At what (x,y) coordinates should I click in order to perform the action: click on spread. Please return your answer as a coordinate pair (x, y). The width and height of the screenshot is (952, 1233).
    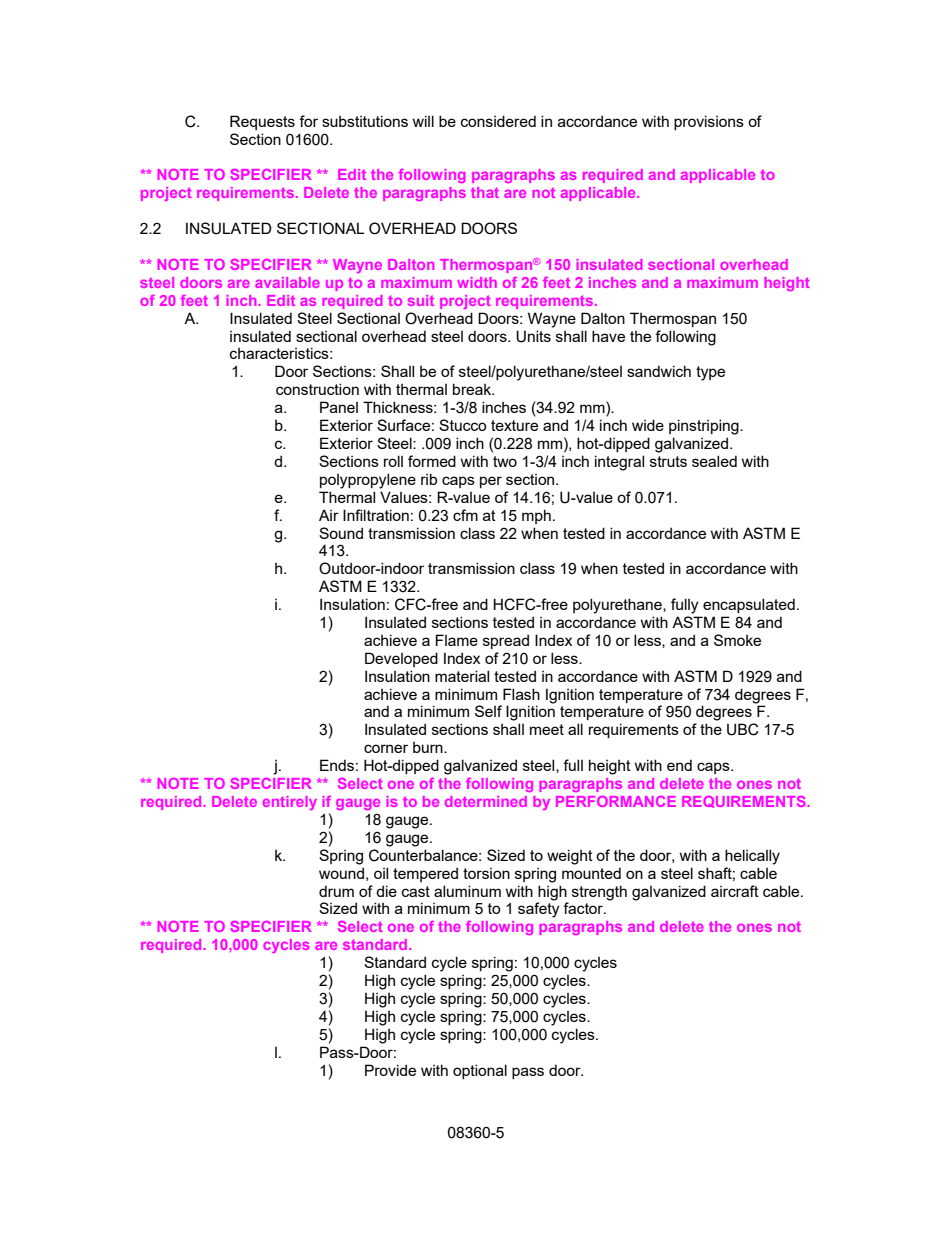
    Looking at the image, I should click on (506, 641).
